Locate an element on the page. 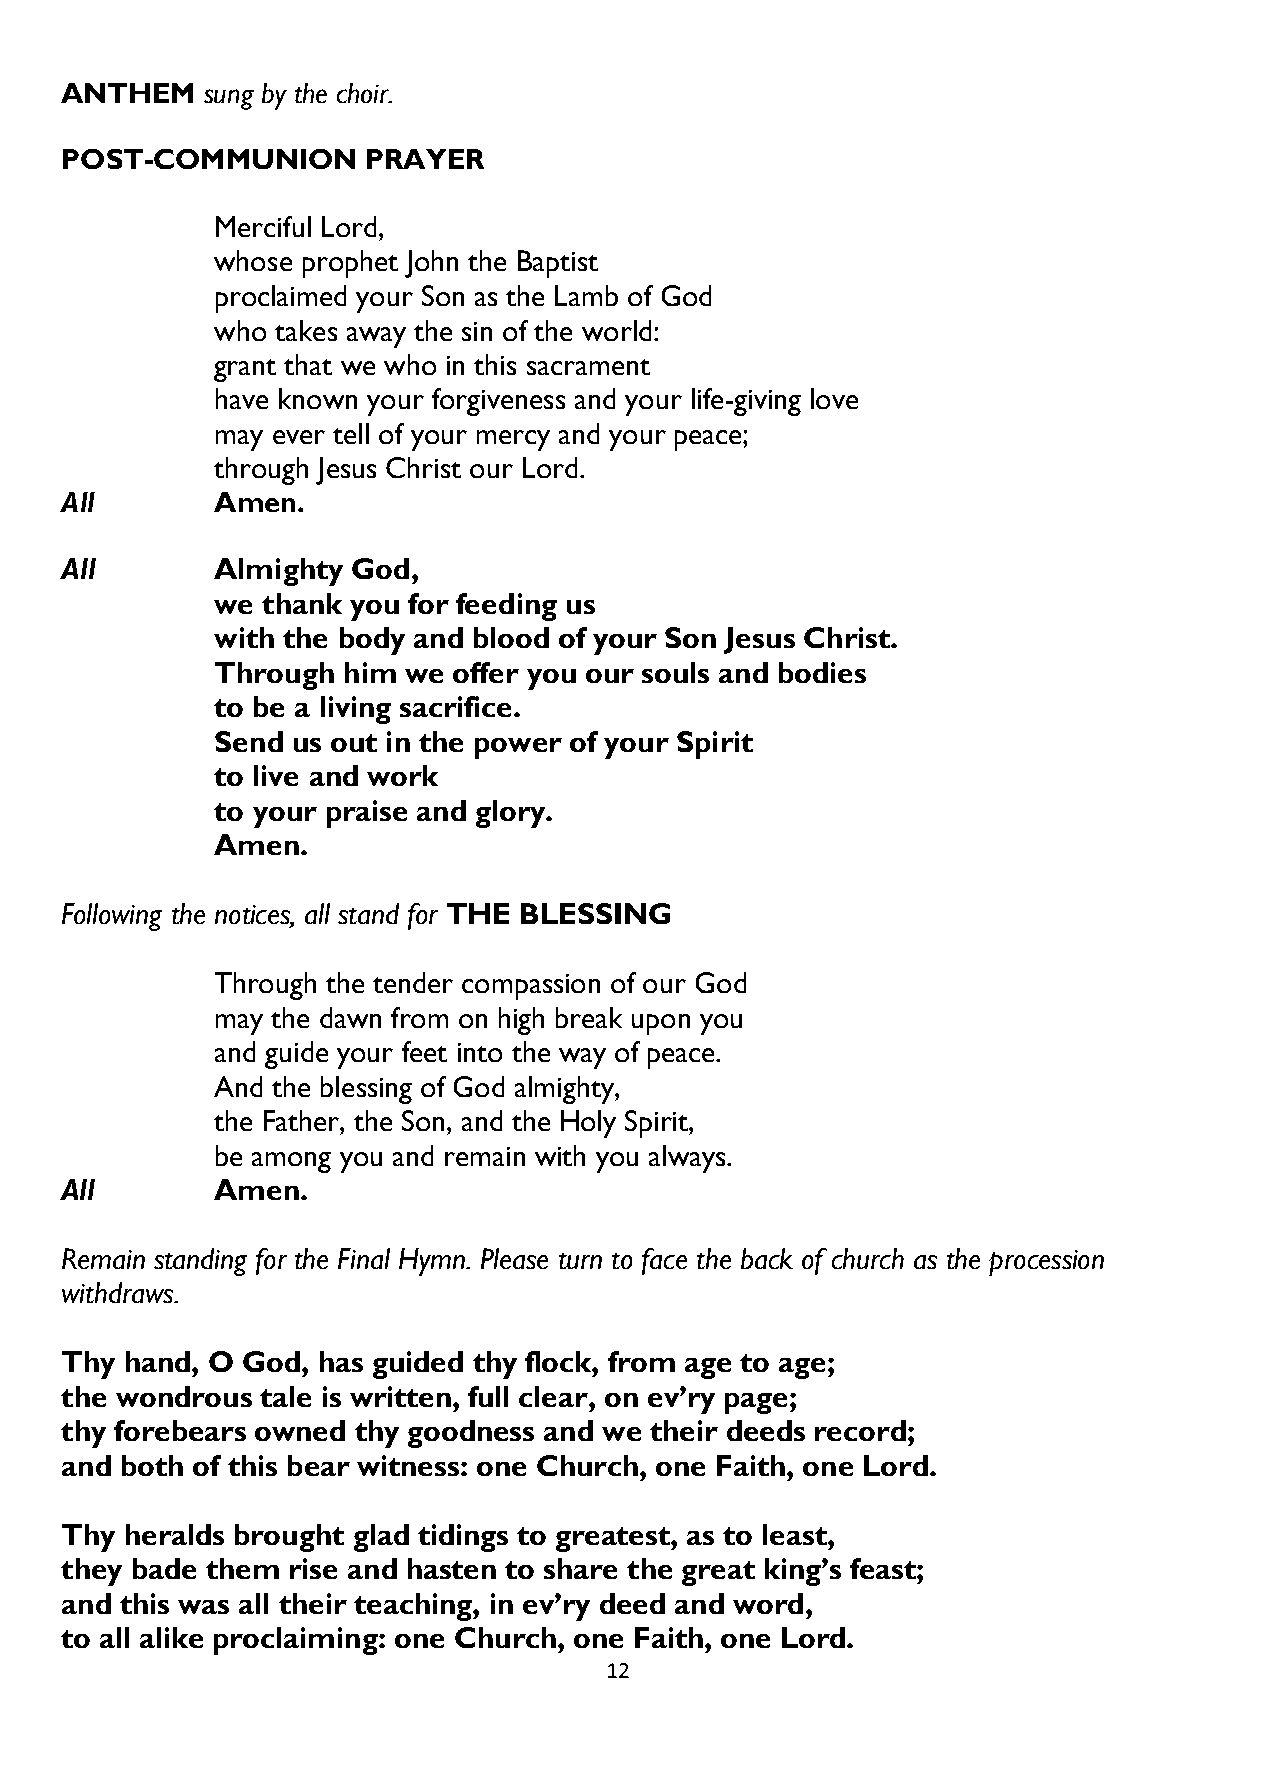 Image resolution: width=1265 pixels, height=1788 pixels. procession is located at coordinates (1046, 1263).
